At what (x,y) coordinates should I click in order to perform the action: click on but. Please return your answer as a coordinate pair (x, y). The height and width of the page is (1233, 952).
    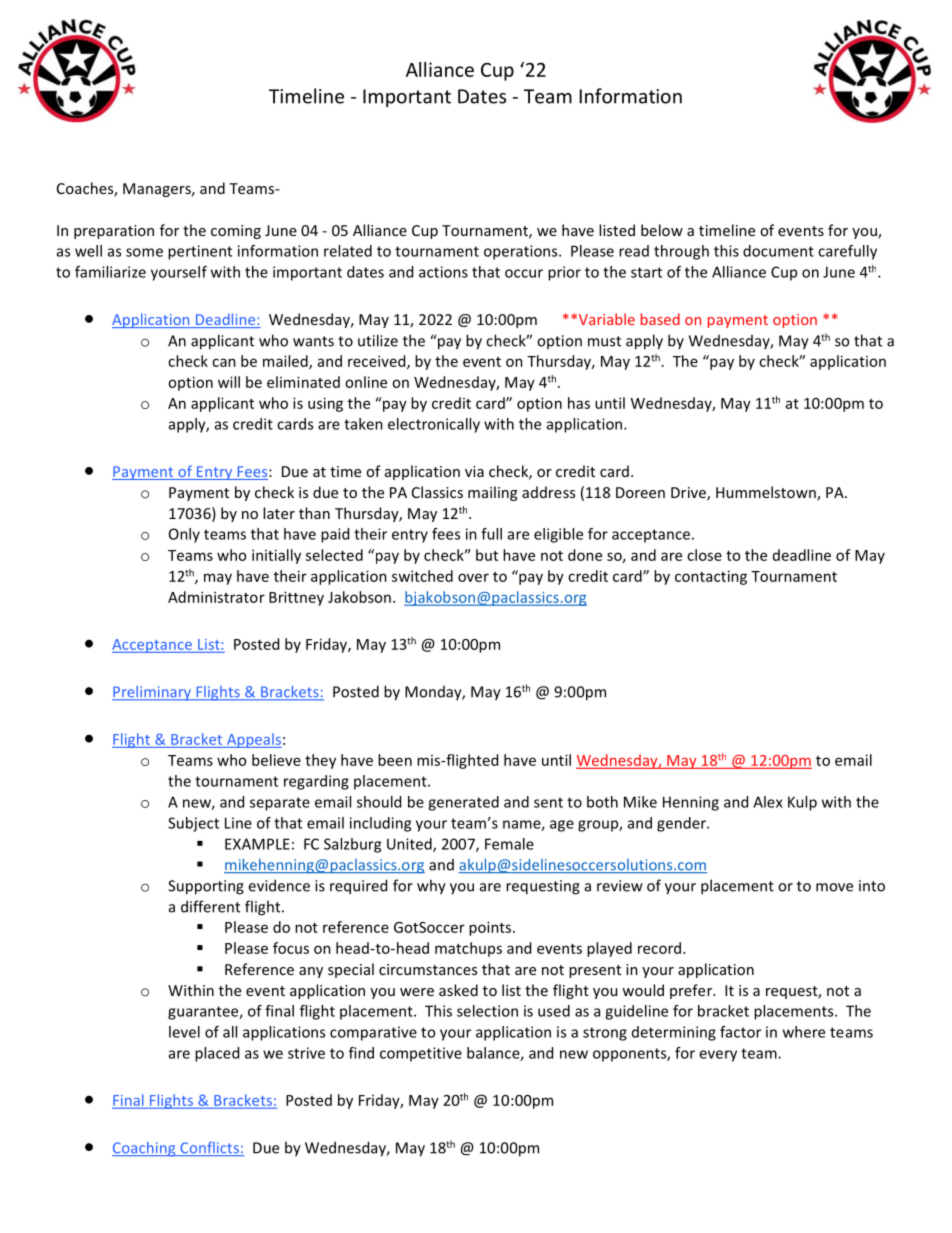
    Looking at the image, I should click on (487, 555).
